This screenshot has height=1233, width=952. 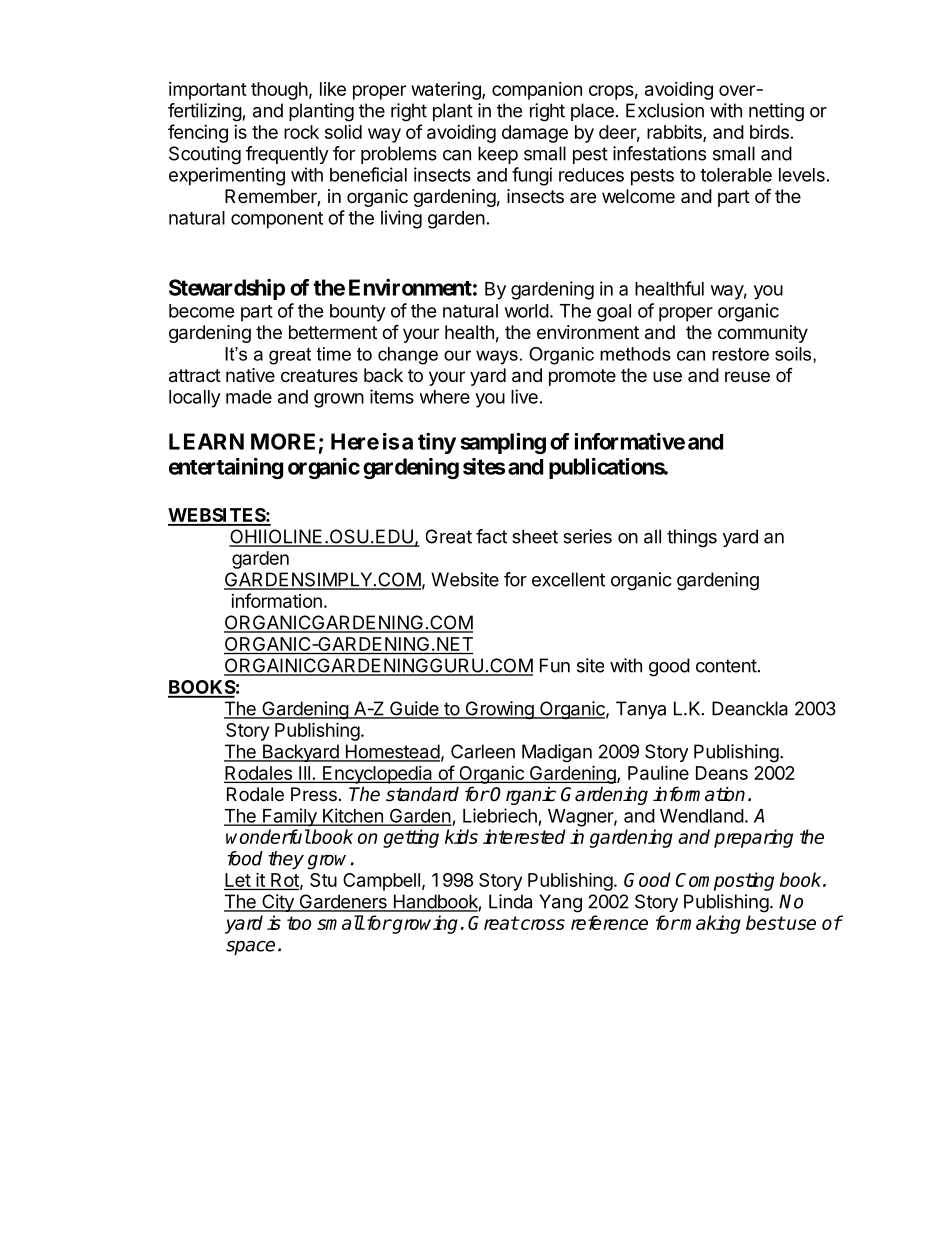 What do you see at coordinates (710, 924) in the screenshot?
I see `making` at bounding box center [710, 924].
